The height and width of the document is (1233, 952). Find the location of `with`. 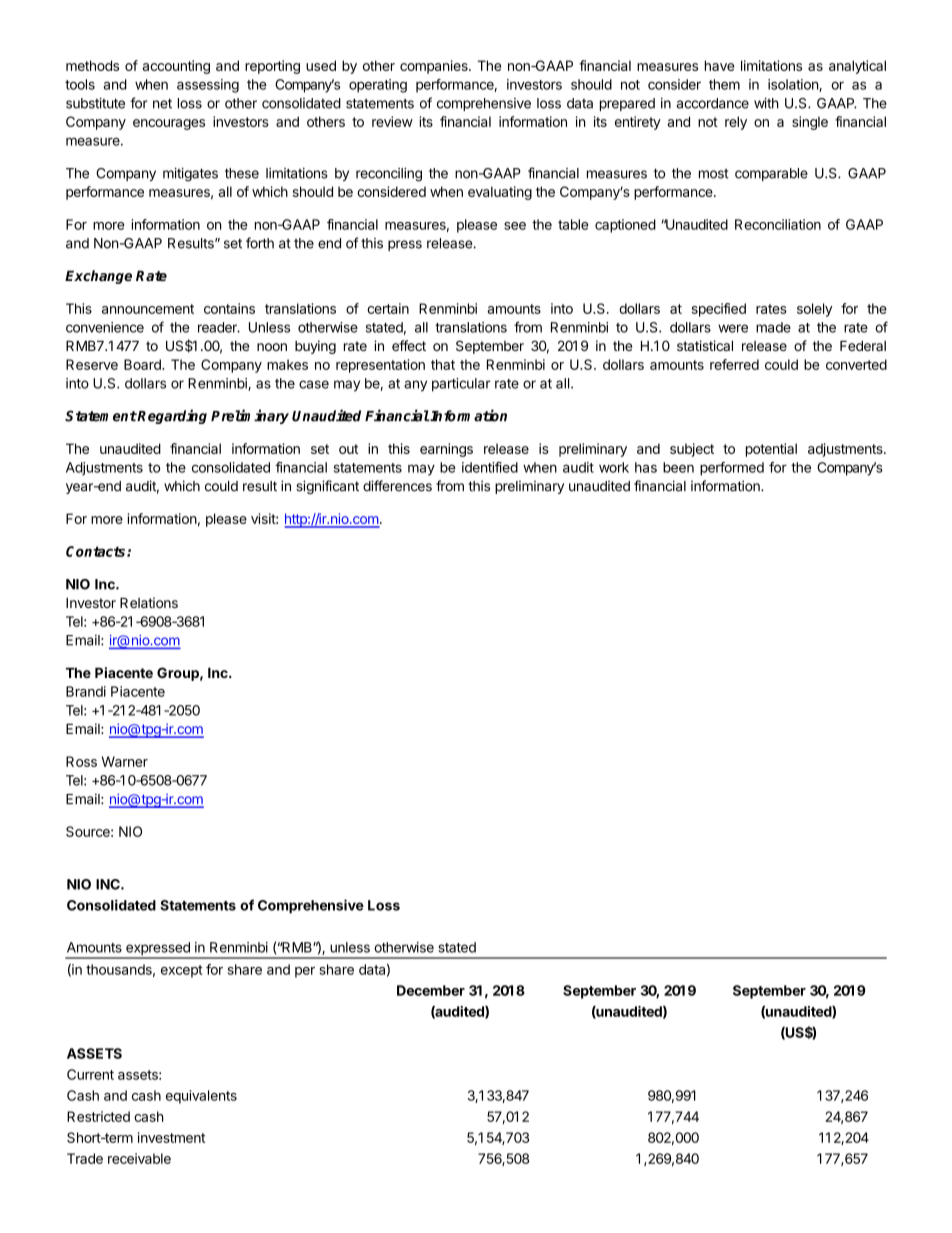

with is located at coordinates (766, 103).
